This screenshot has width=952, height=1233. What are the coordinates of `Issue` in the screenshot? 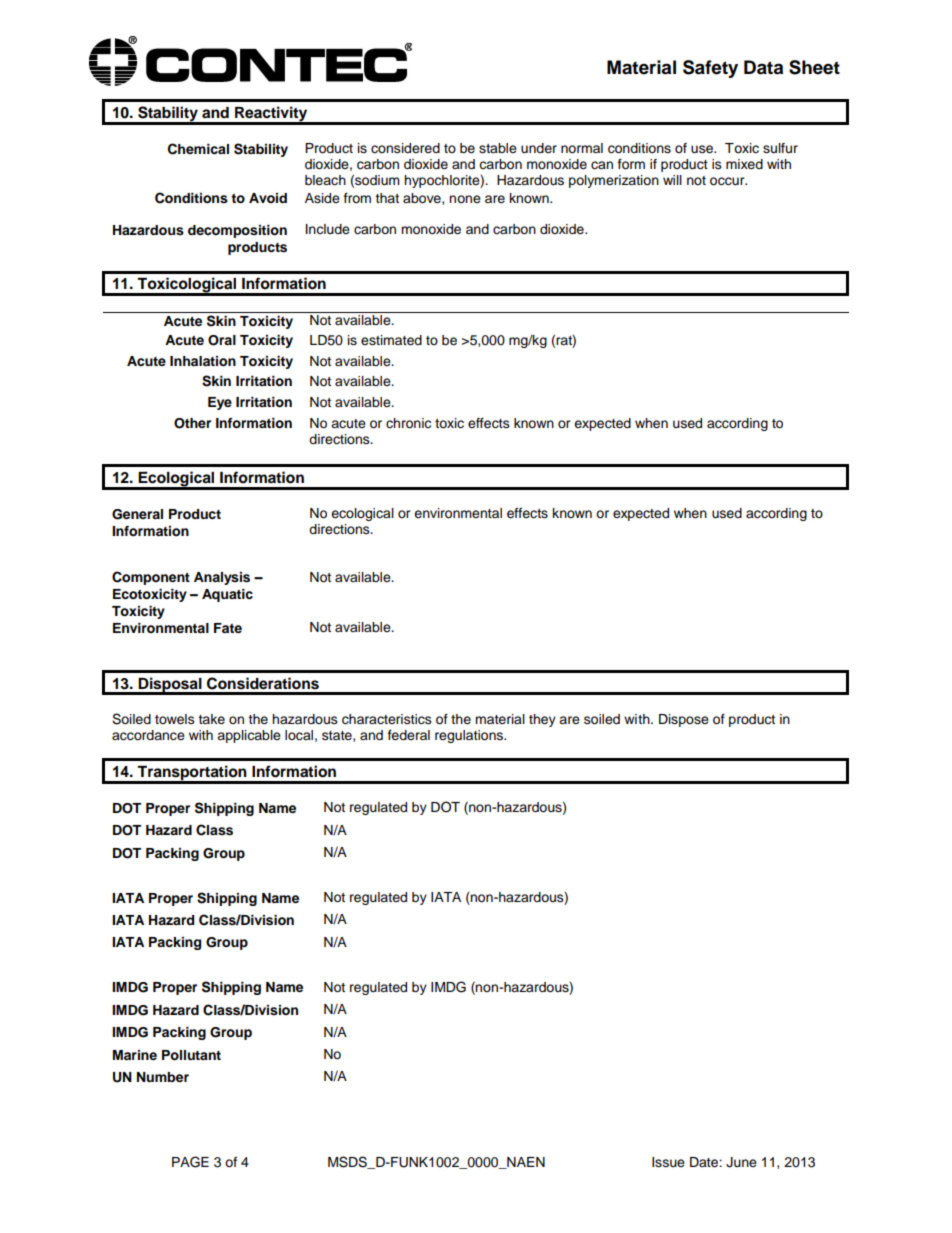 It's located at (668, 1162).
